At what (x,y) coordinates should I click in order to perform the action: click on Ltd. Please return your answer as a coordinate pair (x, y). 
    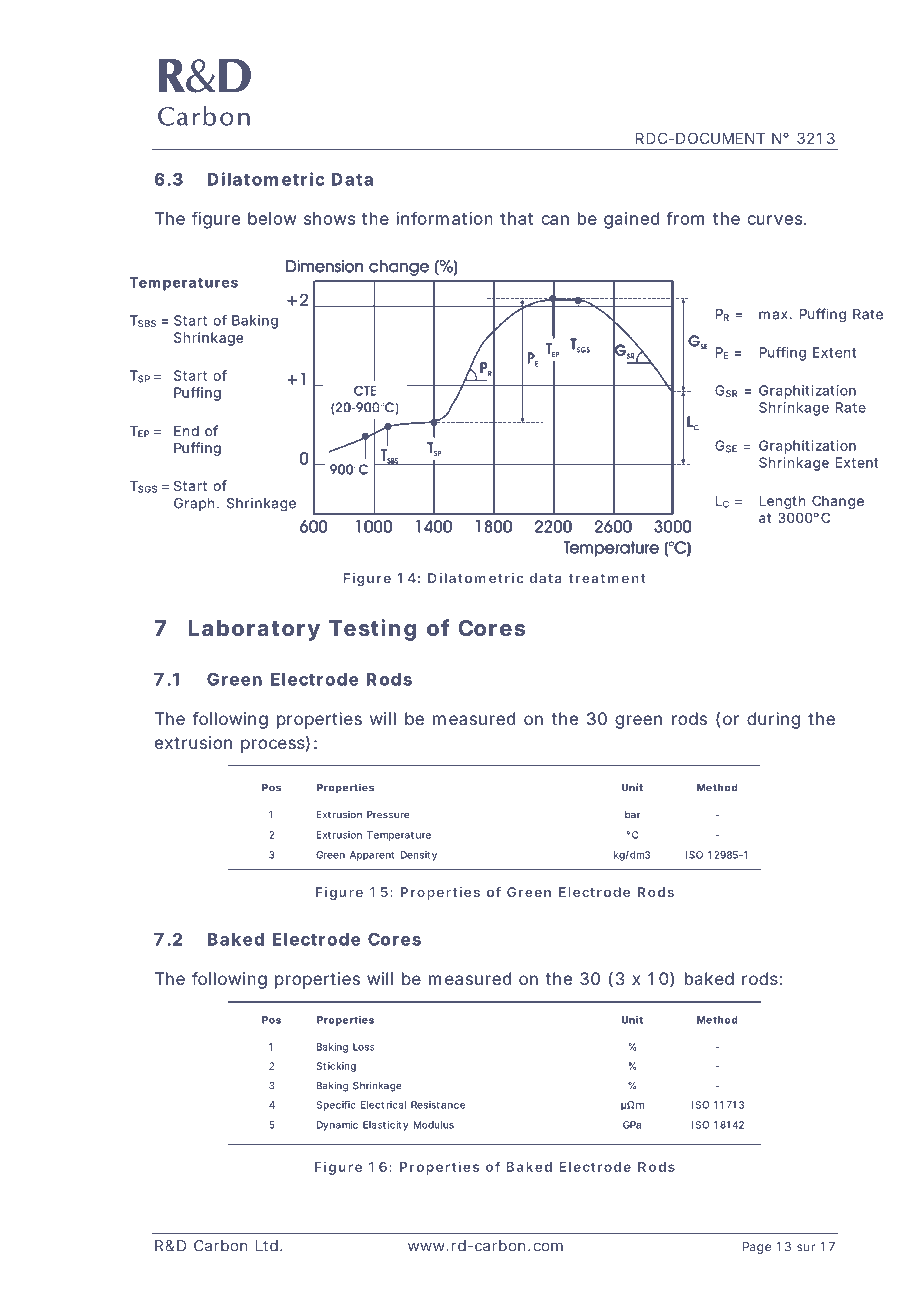
    Looking at the image, I should click on (267, 1246).
